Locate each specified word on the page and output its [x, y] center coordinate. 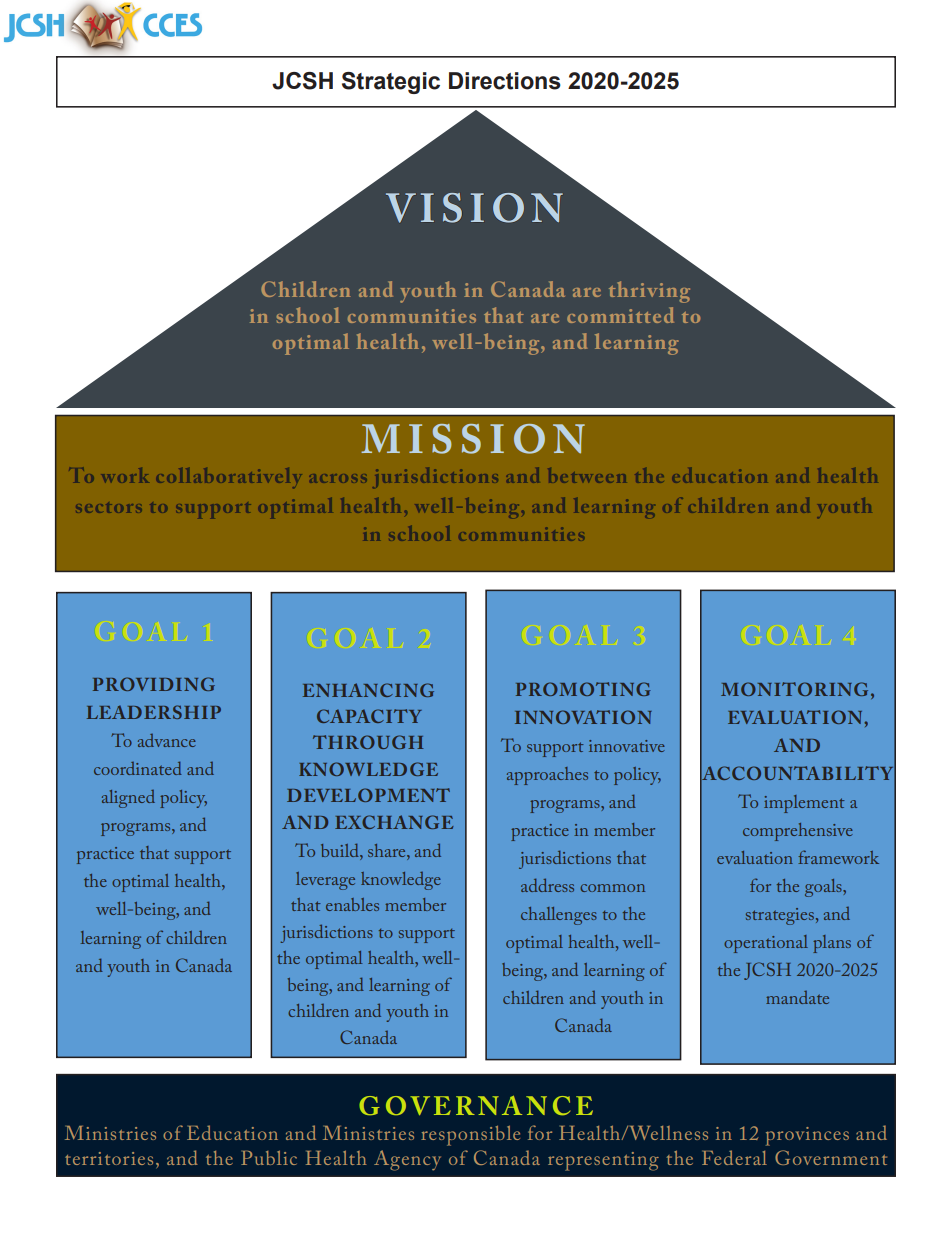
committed [620, 315]
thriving [649, 292]
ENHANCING [368, 690]
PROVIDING [154, 684]
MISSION [473, 439]
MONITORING [794, 689]
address [547, 885]
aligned [128, 799]
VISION [474, 208]
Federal [734, 1157]
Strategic [391, 83]
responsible [470, 1135]
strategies [781, 916]
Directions [505, 81]
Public [269, 1157]
